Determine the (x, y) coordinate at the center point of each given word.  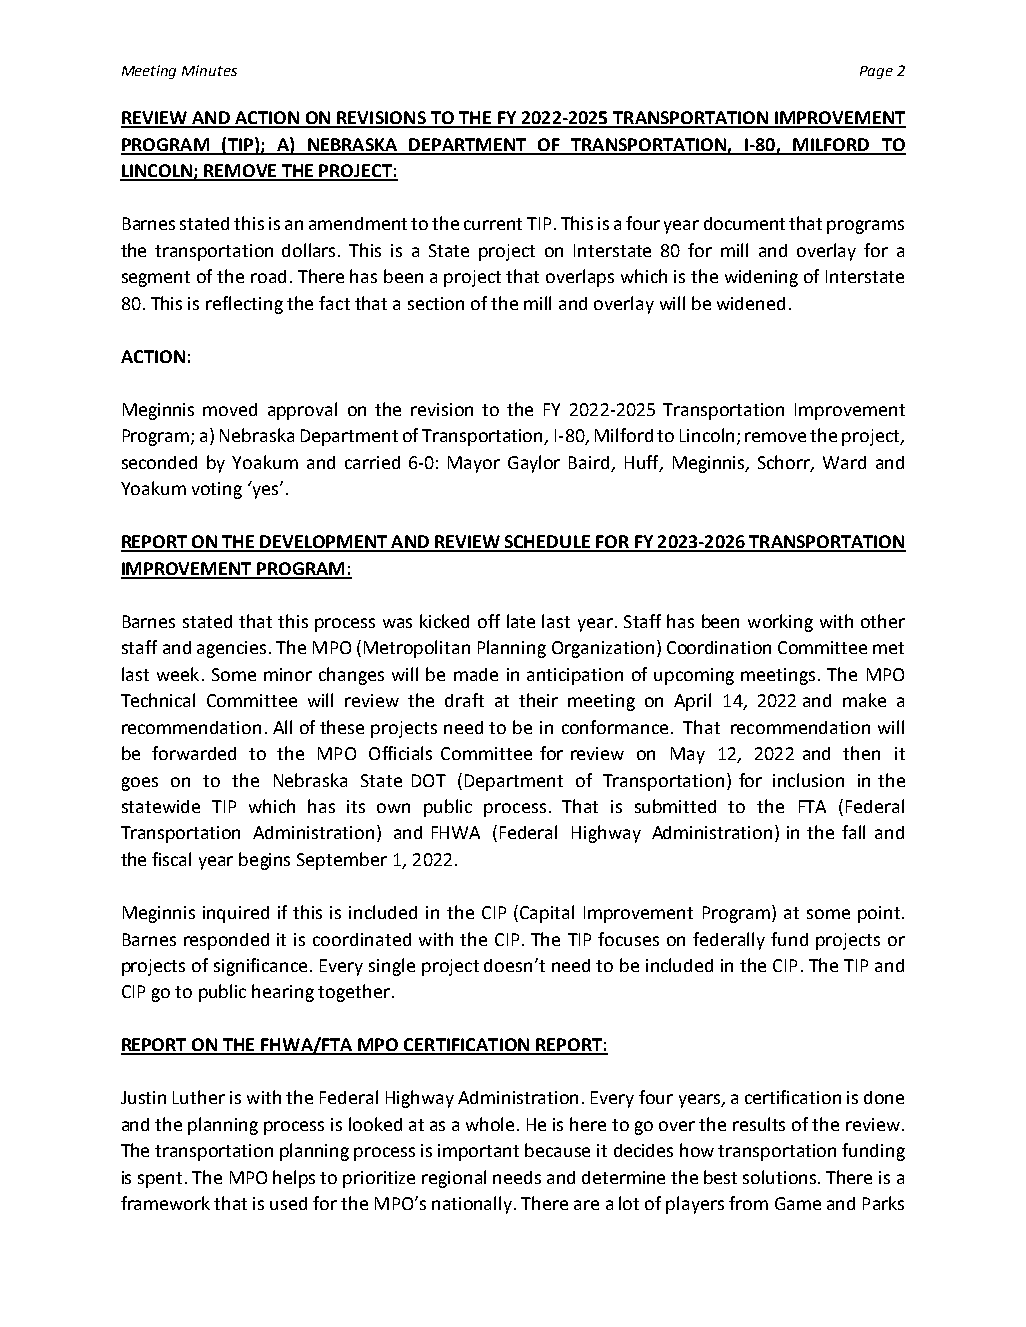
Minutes (209, 70)
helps (294, 1179)
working (780, 623)
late (521, 621)
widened (751, 303)
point (879, 914)
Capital (547, 914)
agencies (231, 649)
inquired (236, 914)
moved (230, 409)
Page (876, 72)
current (493, 224)
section (436, 303)
